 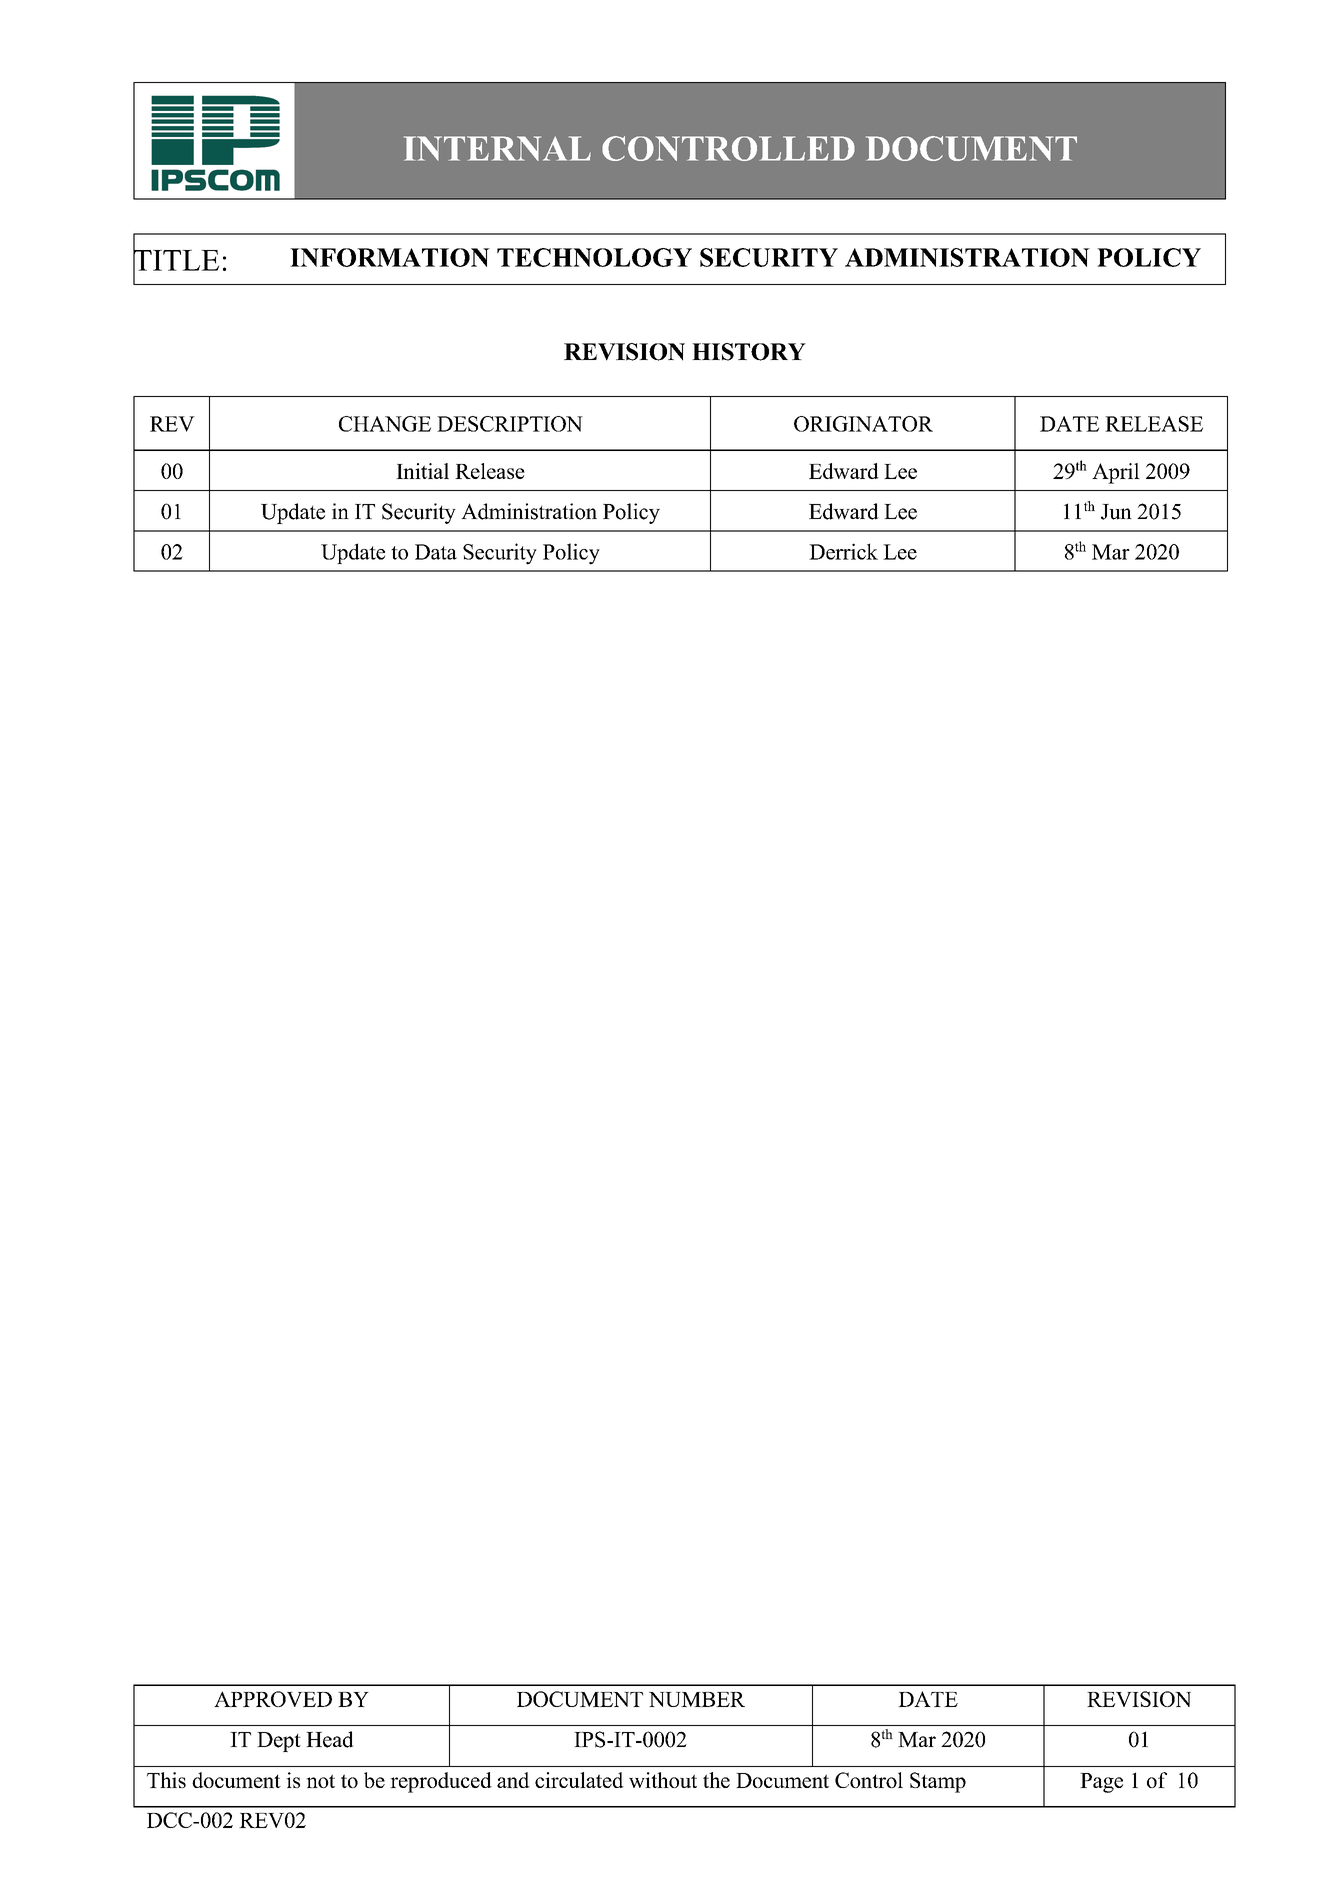 I want to click on Jun, so click(x=1116, y=512).
